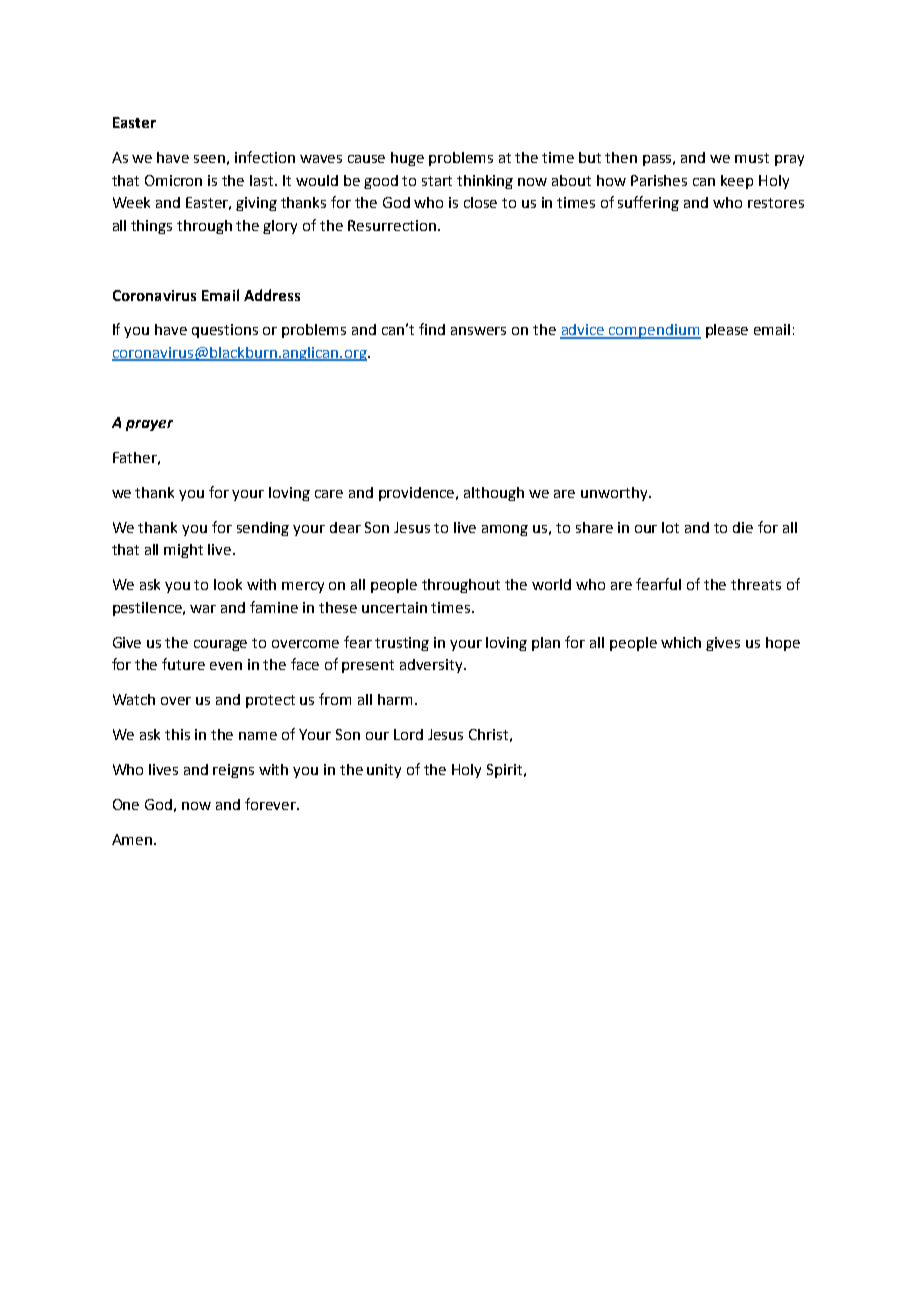 The width and height of the screenshot is (924, 1308). What do you see at coordinates (408, 734) in the screenshot?
I see `Lord` at bounding box center [408, 734].
